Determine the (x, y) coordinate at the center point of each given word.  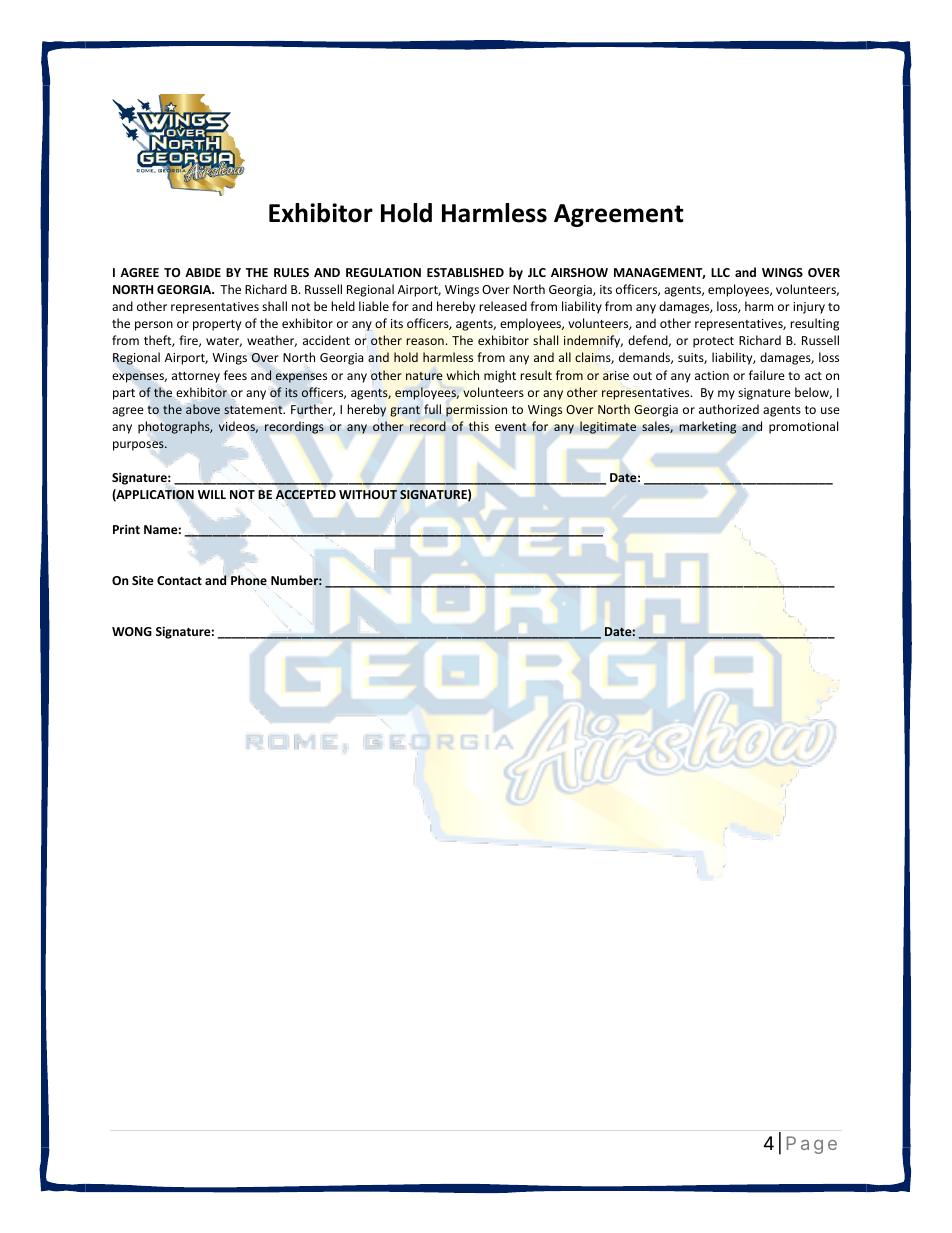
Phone (249, 580)
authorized (729, 409)
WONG (132, 631)
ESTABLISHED (465, 272)
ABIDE (203, 272)
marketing (708, 427)
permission (476, 411)
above (203, 409)
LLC (720, 272)
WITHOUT (368, 494)
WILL (212, 494)
